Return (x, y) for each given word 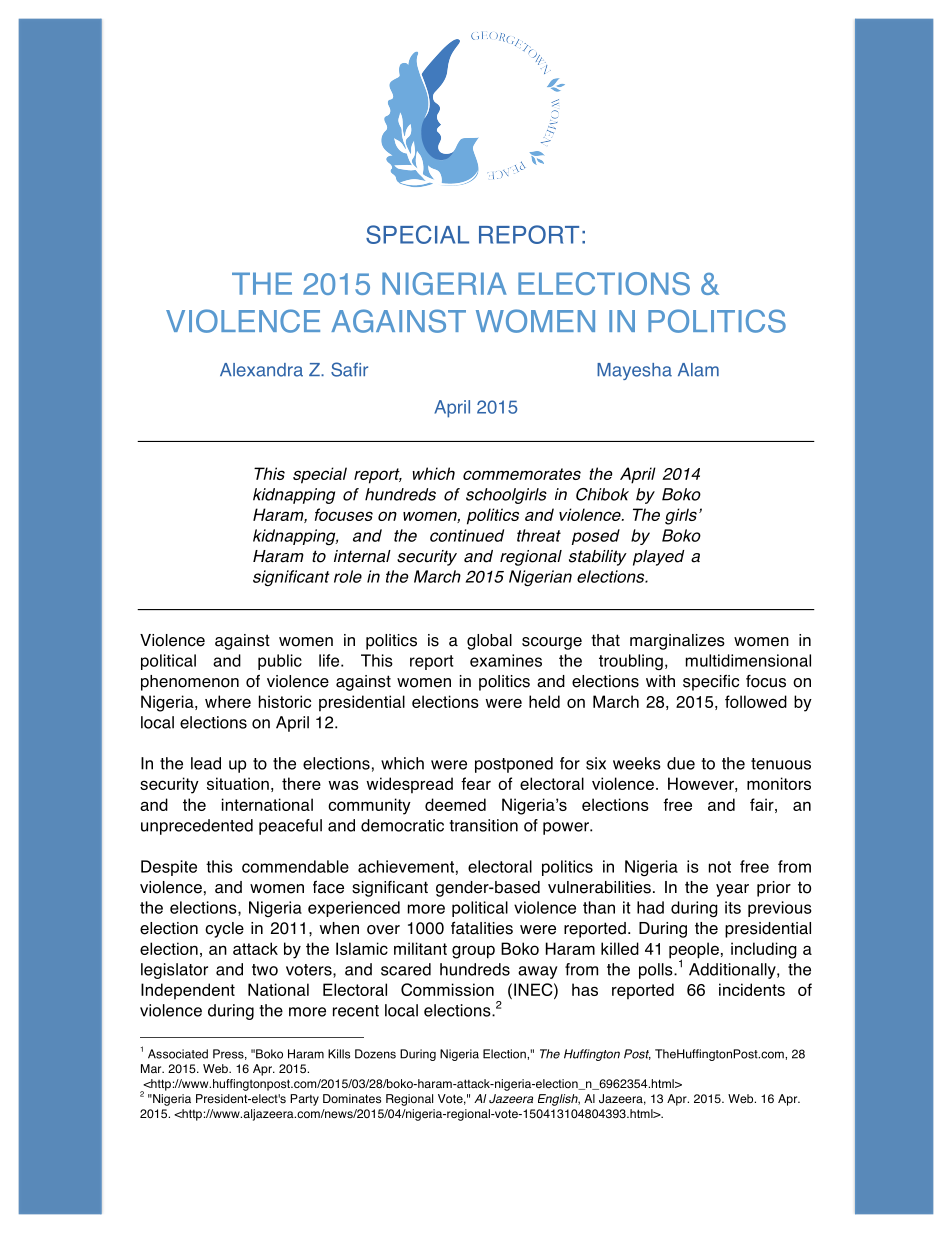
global (489, 642)
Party (304, 1100)
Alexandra (261, 370)
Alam (698, 370)
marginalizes (677, 642)
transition (483, 825)
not (720, 867)
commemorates (522, 474)
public (280, 662)
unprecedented (197, 827)
